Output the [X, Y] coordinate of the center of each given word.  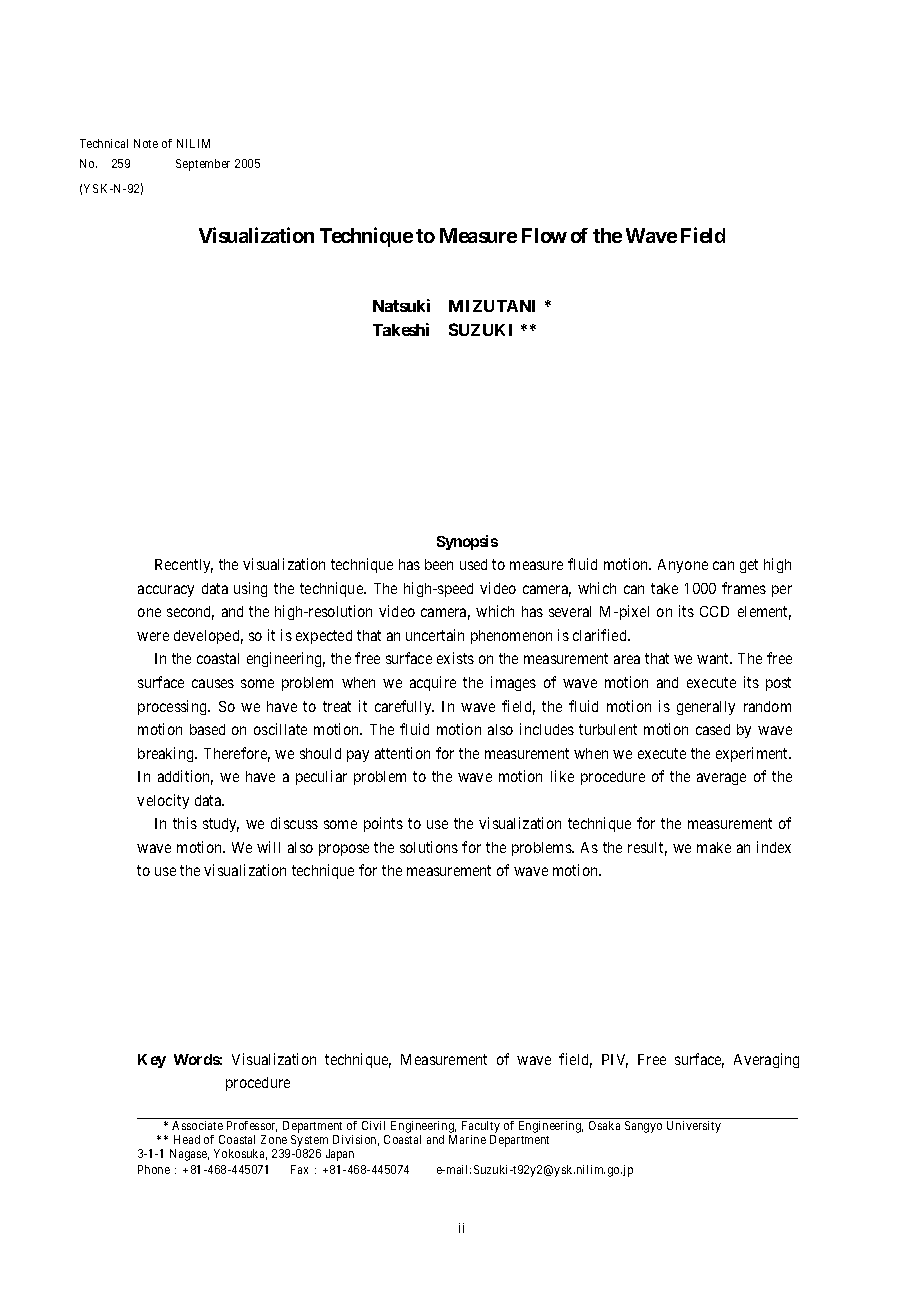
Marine [467, 1139]
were [153, 636]
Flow [544, 235]
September [203, 165]
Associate [197, 1125]
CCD [714, 611]
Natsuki [401, 305]
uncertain [435, 635]
